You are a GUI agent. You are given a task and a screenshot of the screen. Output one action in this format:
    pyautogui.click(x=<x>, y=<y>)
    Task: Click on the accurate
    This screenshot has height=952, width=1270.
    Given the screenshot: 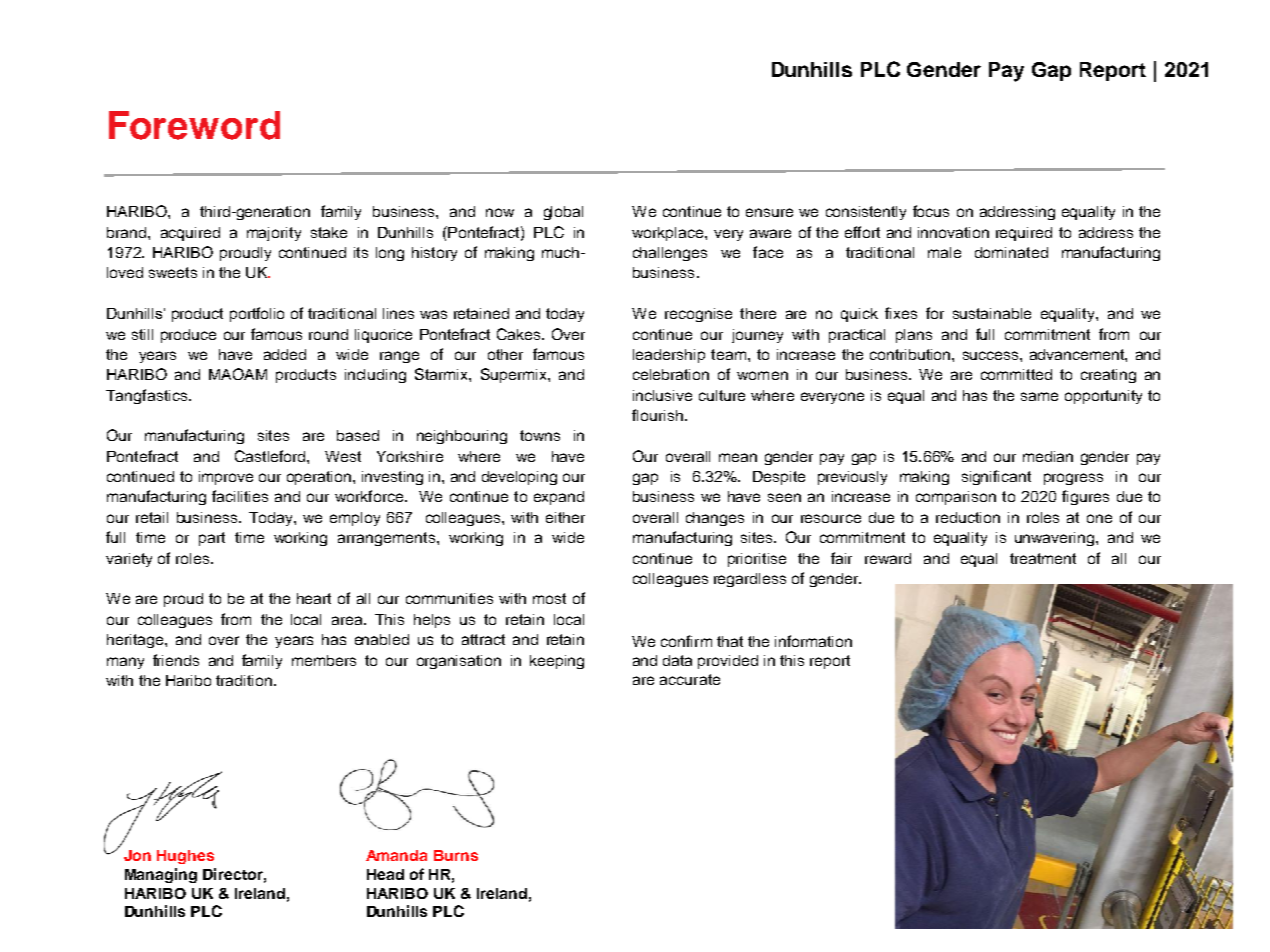 What is the action you would take?
    pyautogui.click(x=690, y=679)
